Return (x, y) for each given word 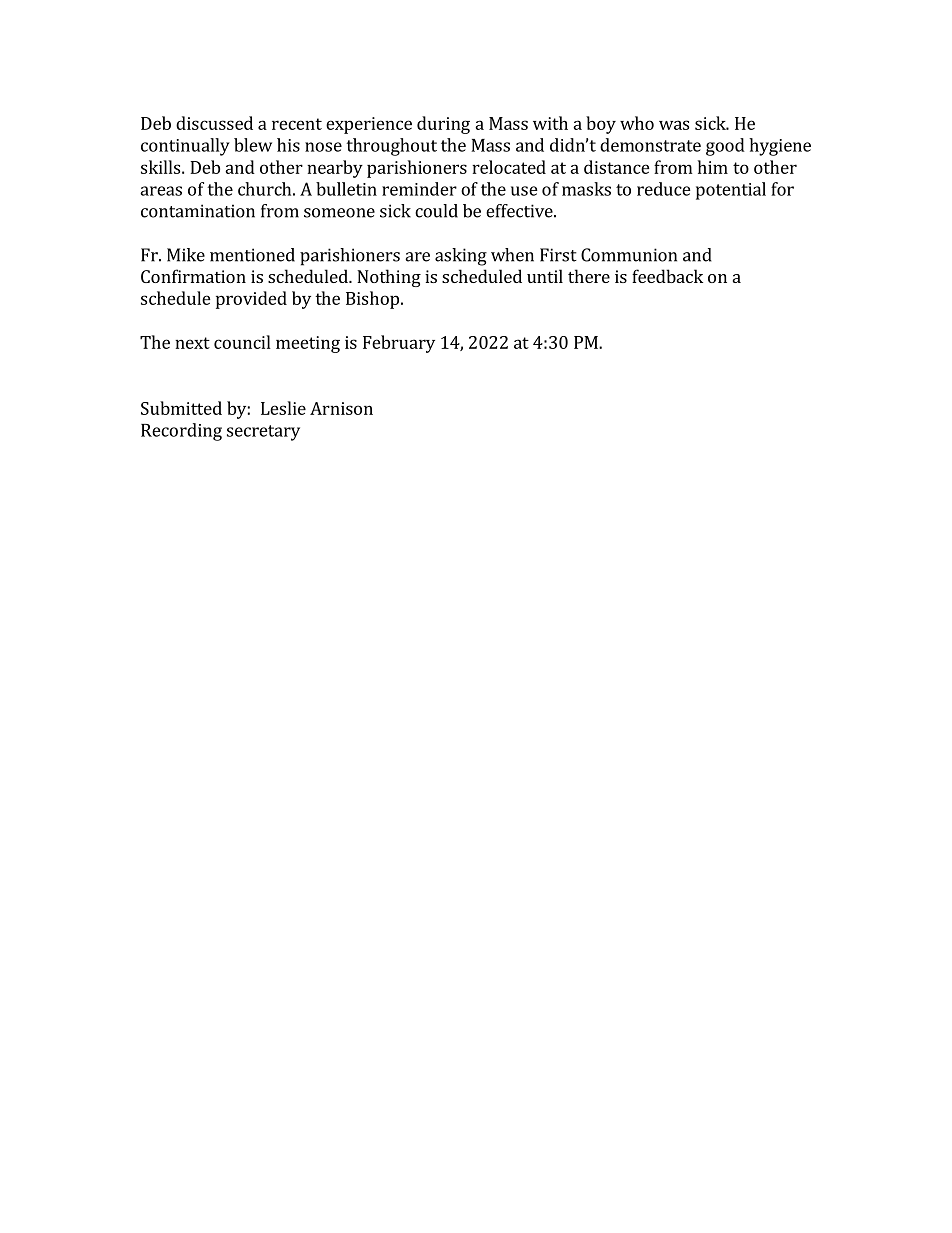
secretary (263, 433)
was (674, 125)
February (399, 344)
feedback (667, 276)
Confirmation (193, 276)
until (545, 276)
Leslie (283, 408)
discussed (214, 123)
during (443, 125)
